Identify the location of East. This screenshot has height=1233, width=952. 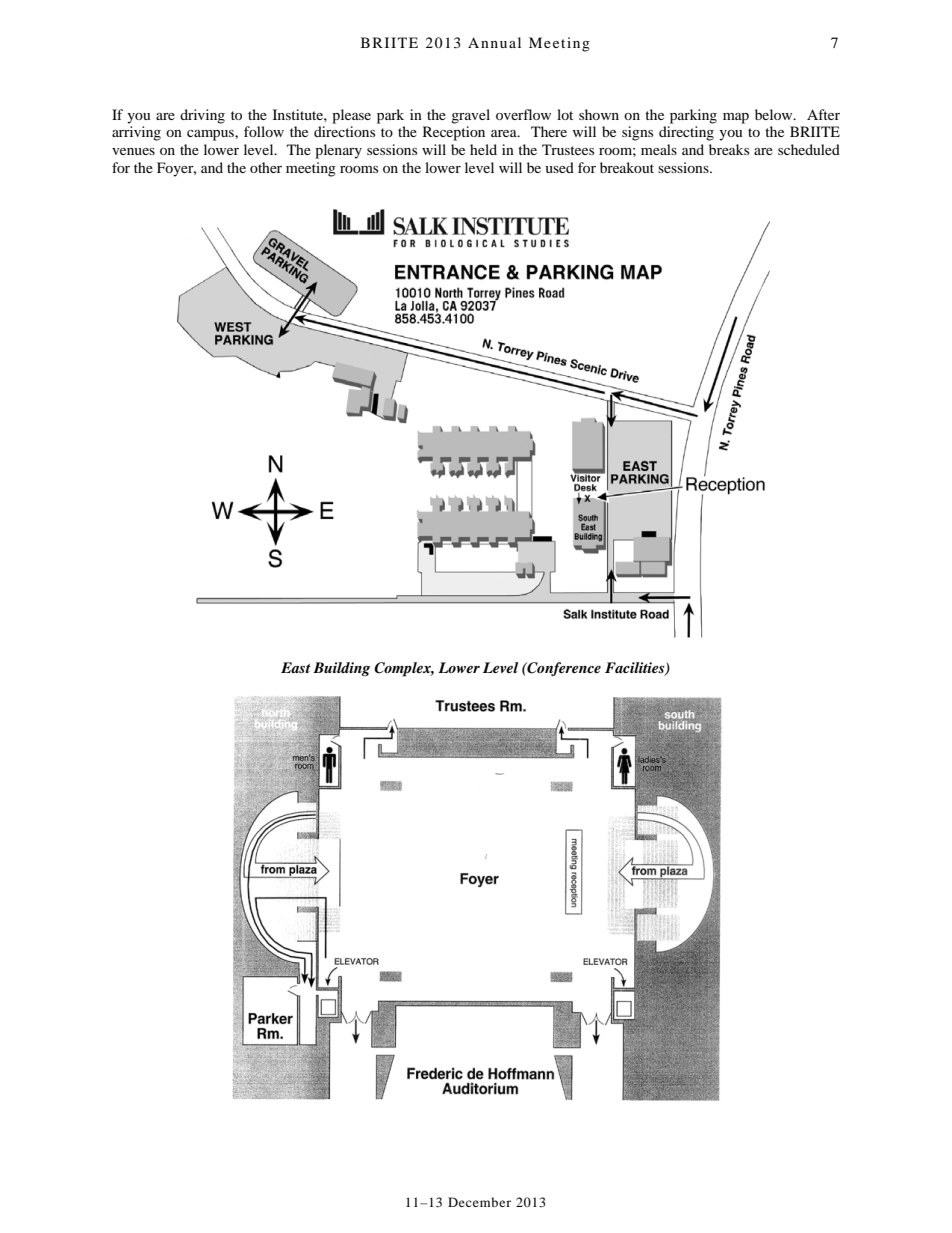
(296, 667).
